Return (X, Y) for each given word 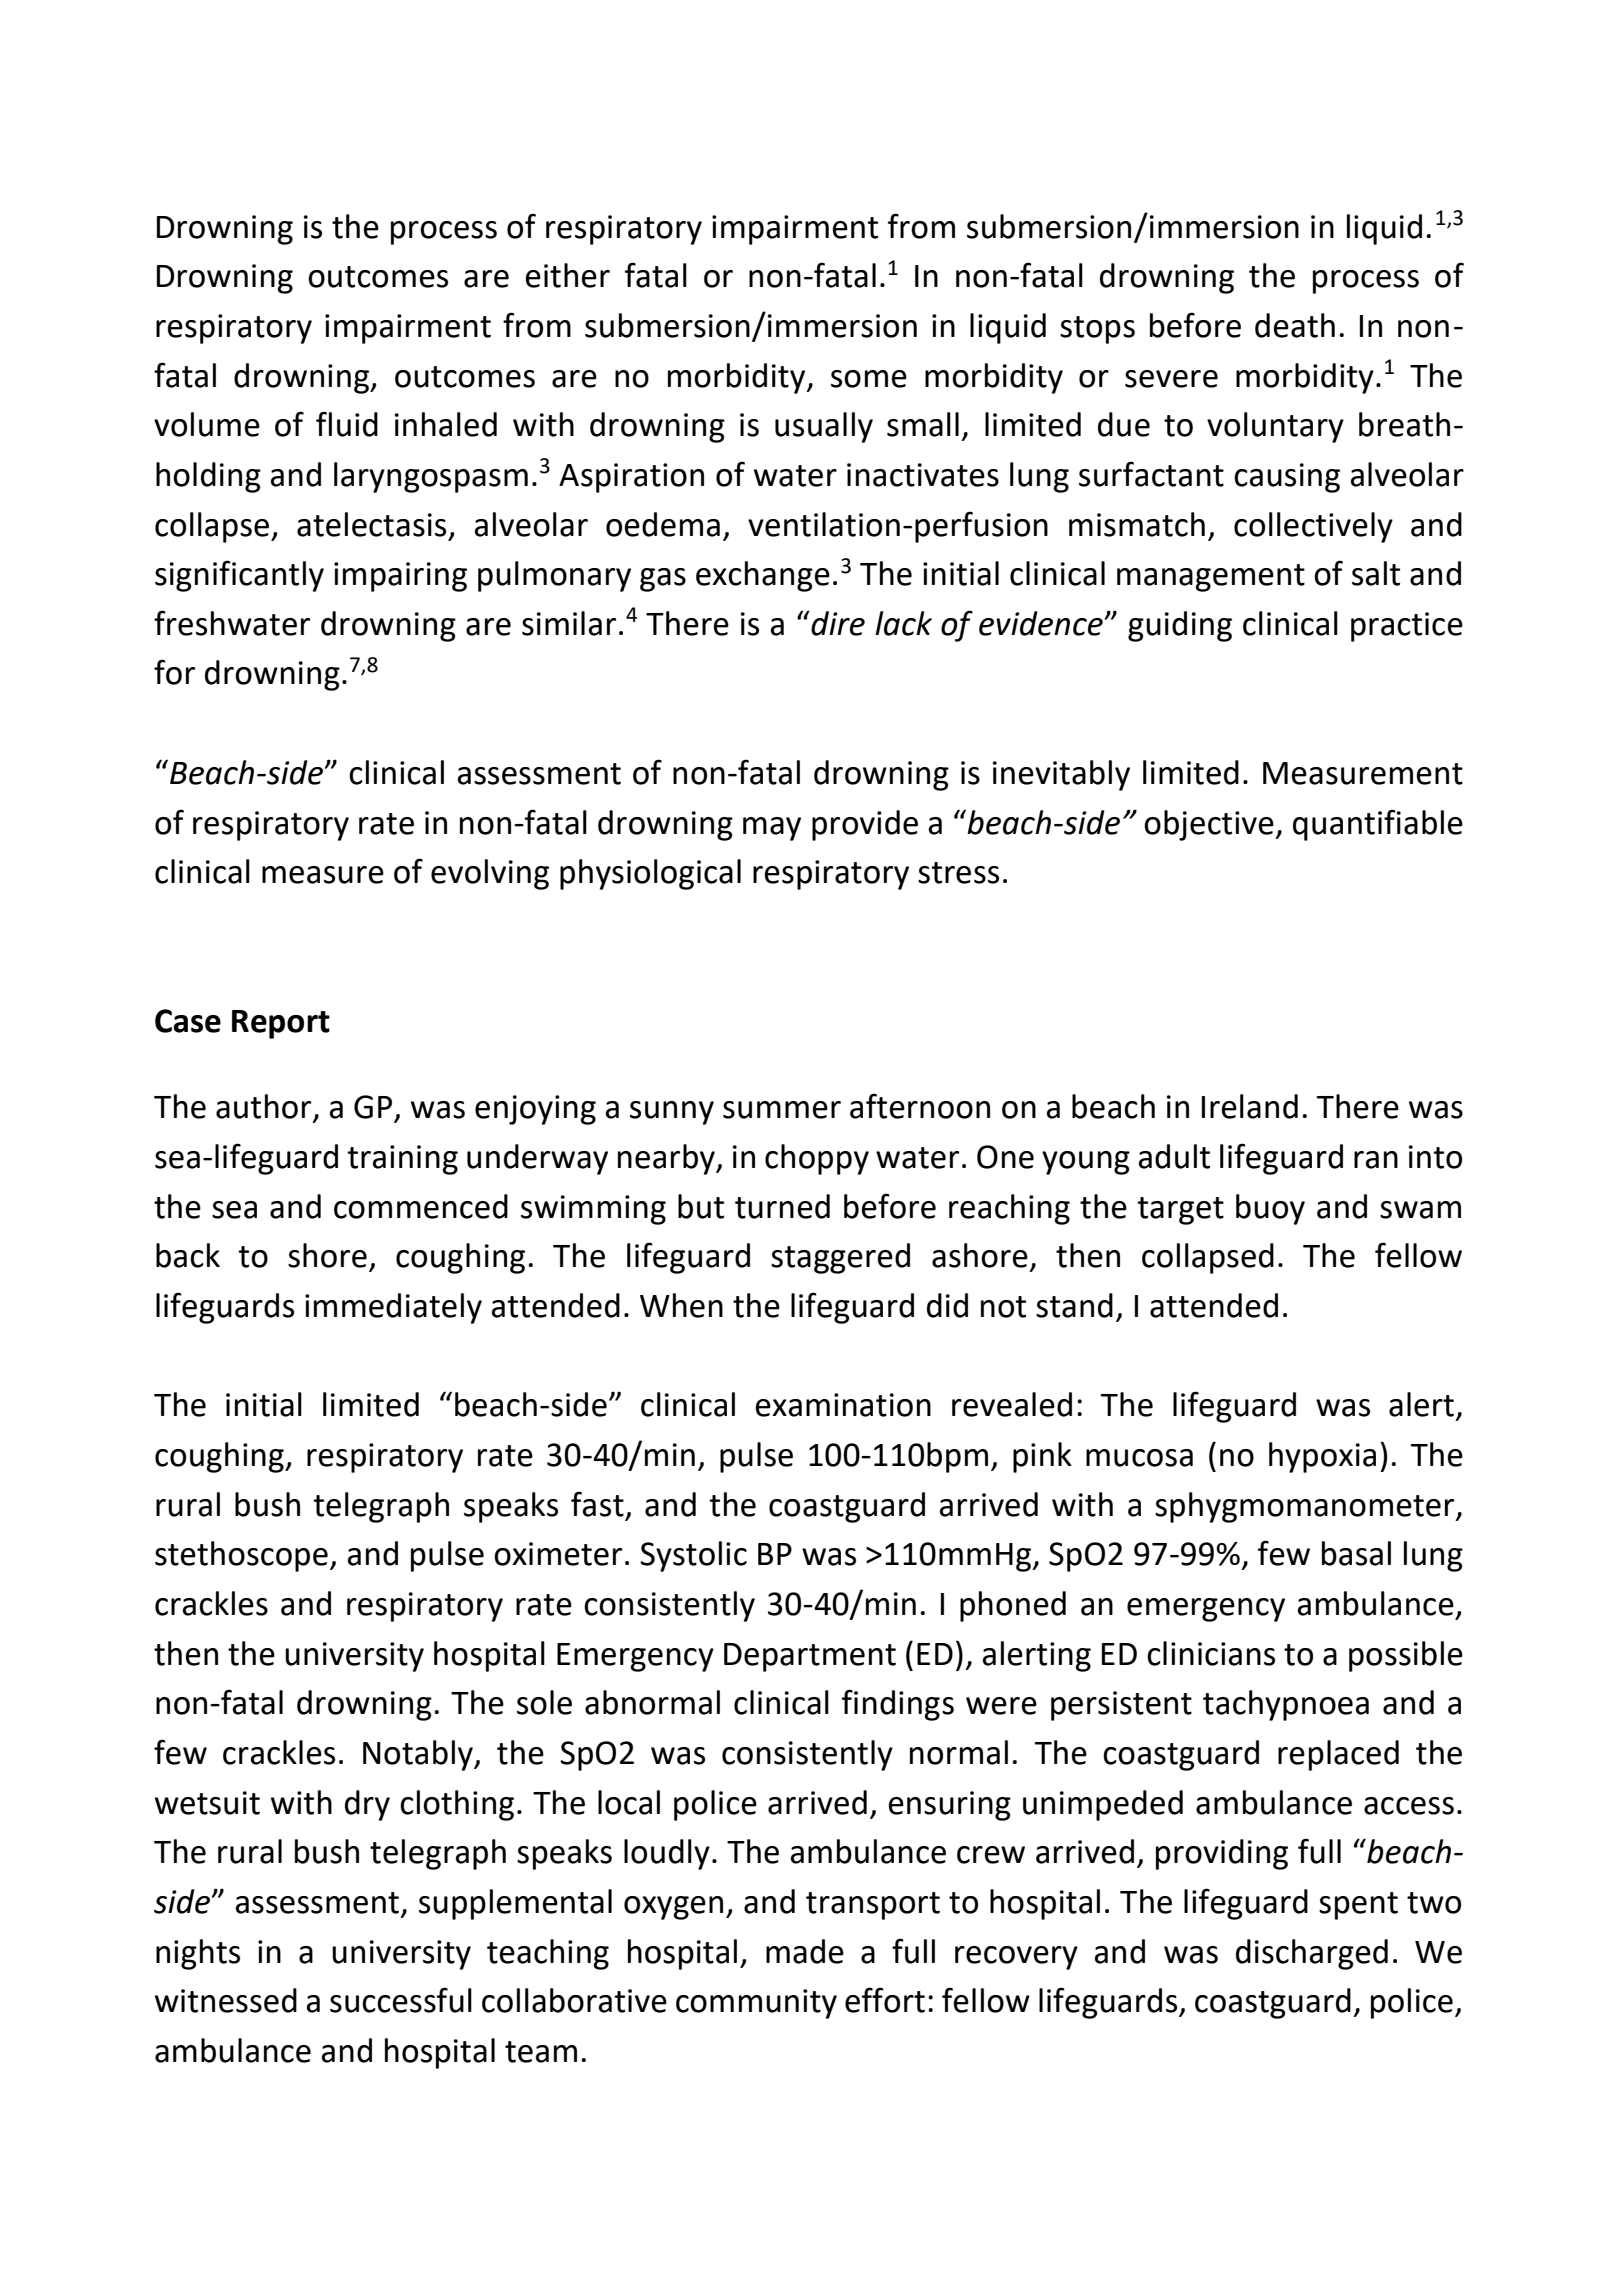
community (756, 2004)
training (402, 1160)
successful (401, 2000)
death (1295, 325)
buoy (1270, 1209)
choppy (817, 1159)
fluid (347, 424)
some (869, 379)
